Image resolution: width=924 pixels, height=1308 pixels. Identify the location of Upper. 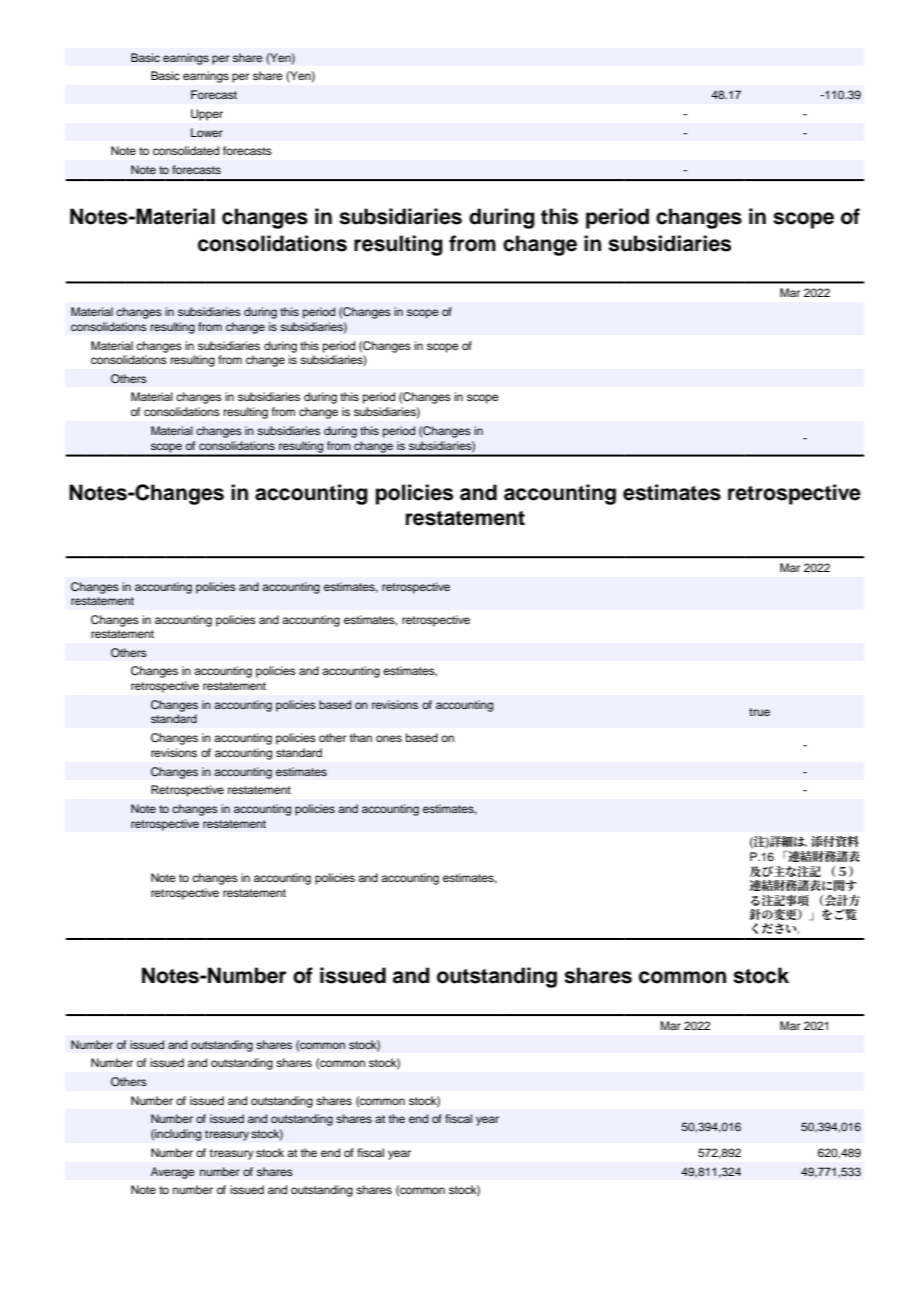
(207, 115).
